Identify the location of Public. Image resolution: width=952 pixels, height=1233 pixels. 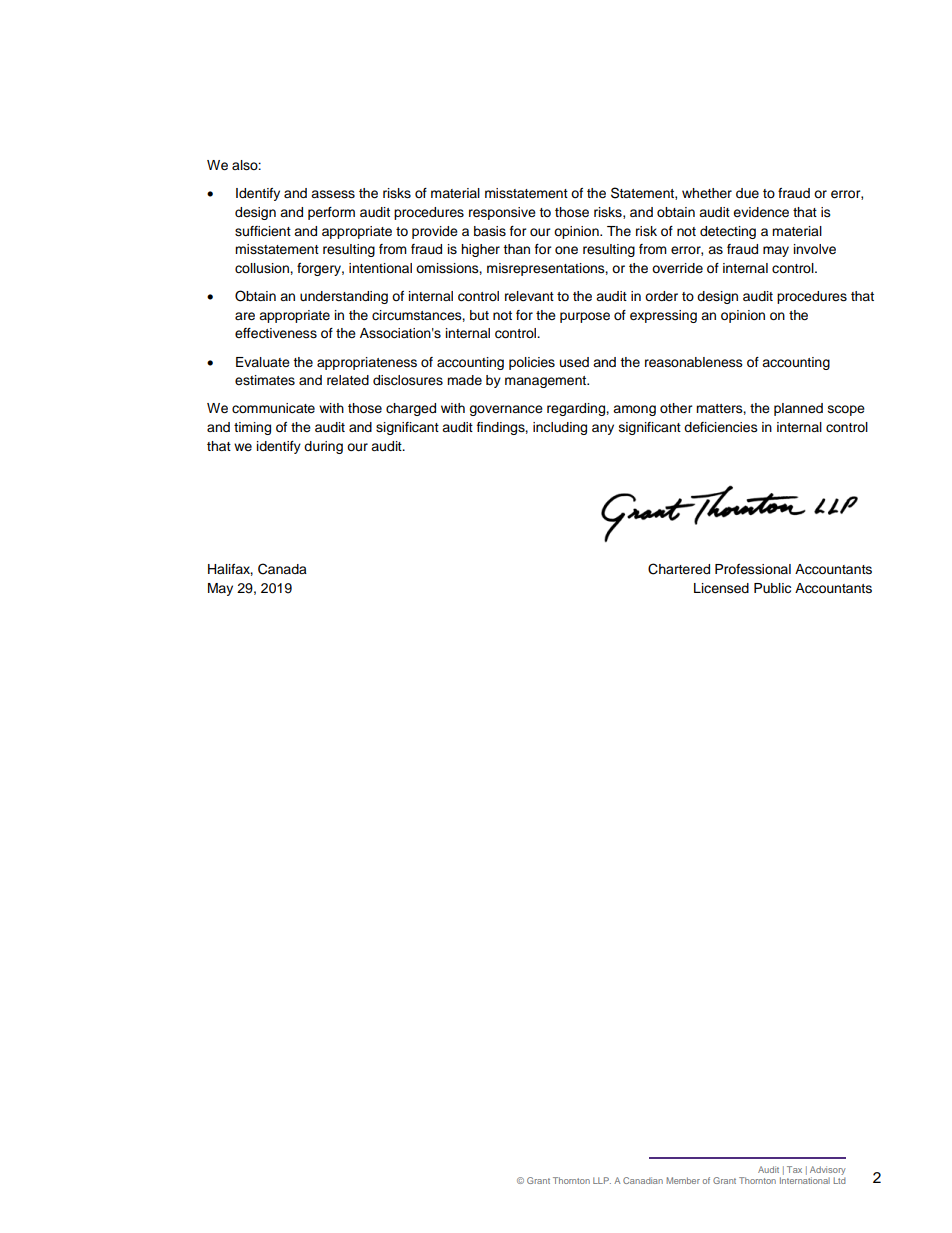
(772, 588).
